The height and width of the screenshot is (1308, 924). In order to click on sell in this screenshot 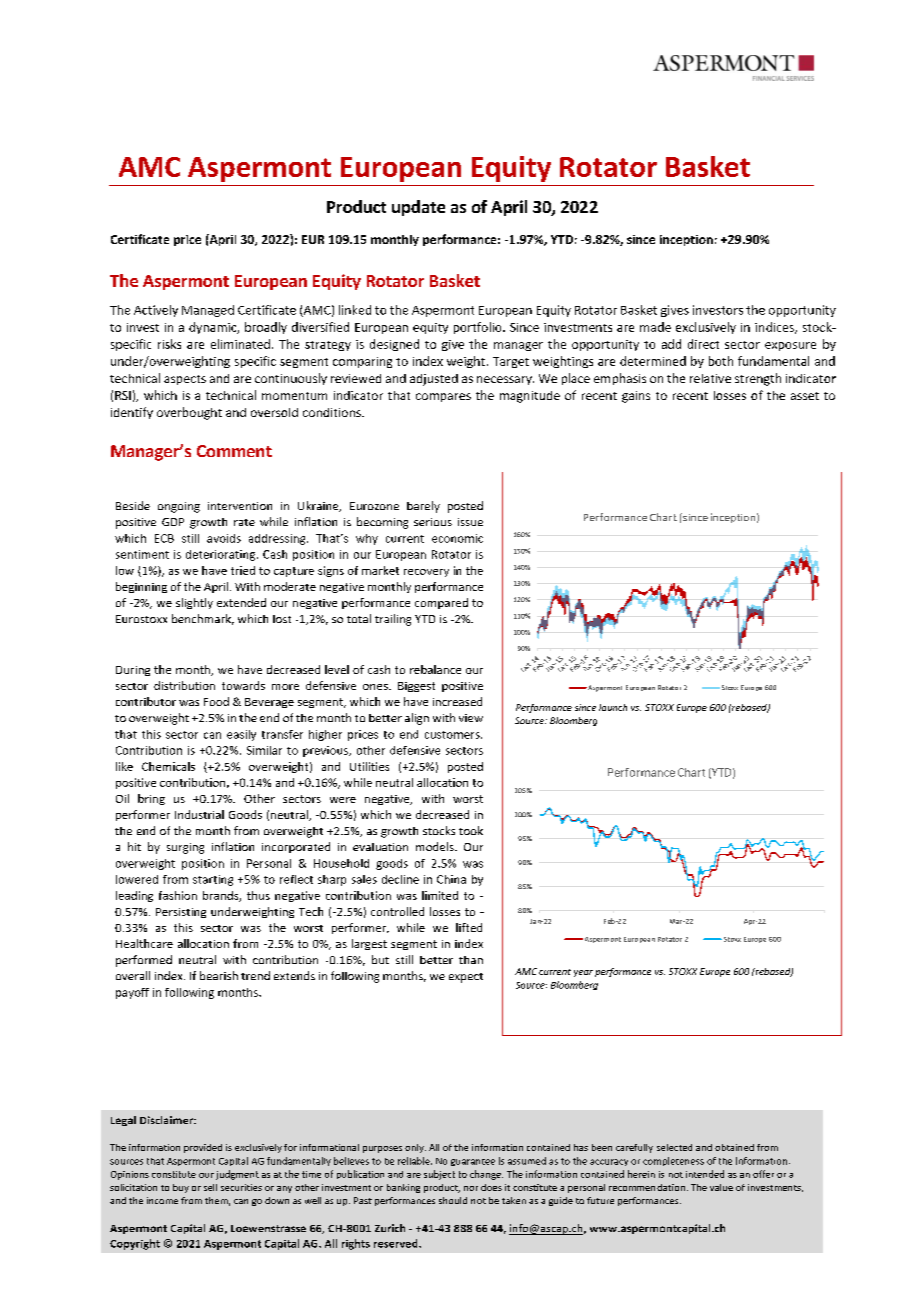, I will do `click(210, 1187)`.
